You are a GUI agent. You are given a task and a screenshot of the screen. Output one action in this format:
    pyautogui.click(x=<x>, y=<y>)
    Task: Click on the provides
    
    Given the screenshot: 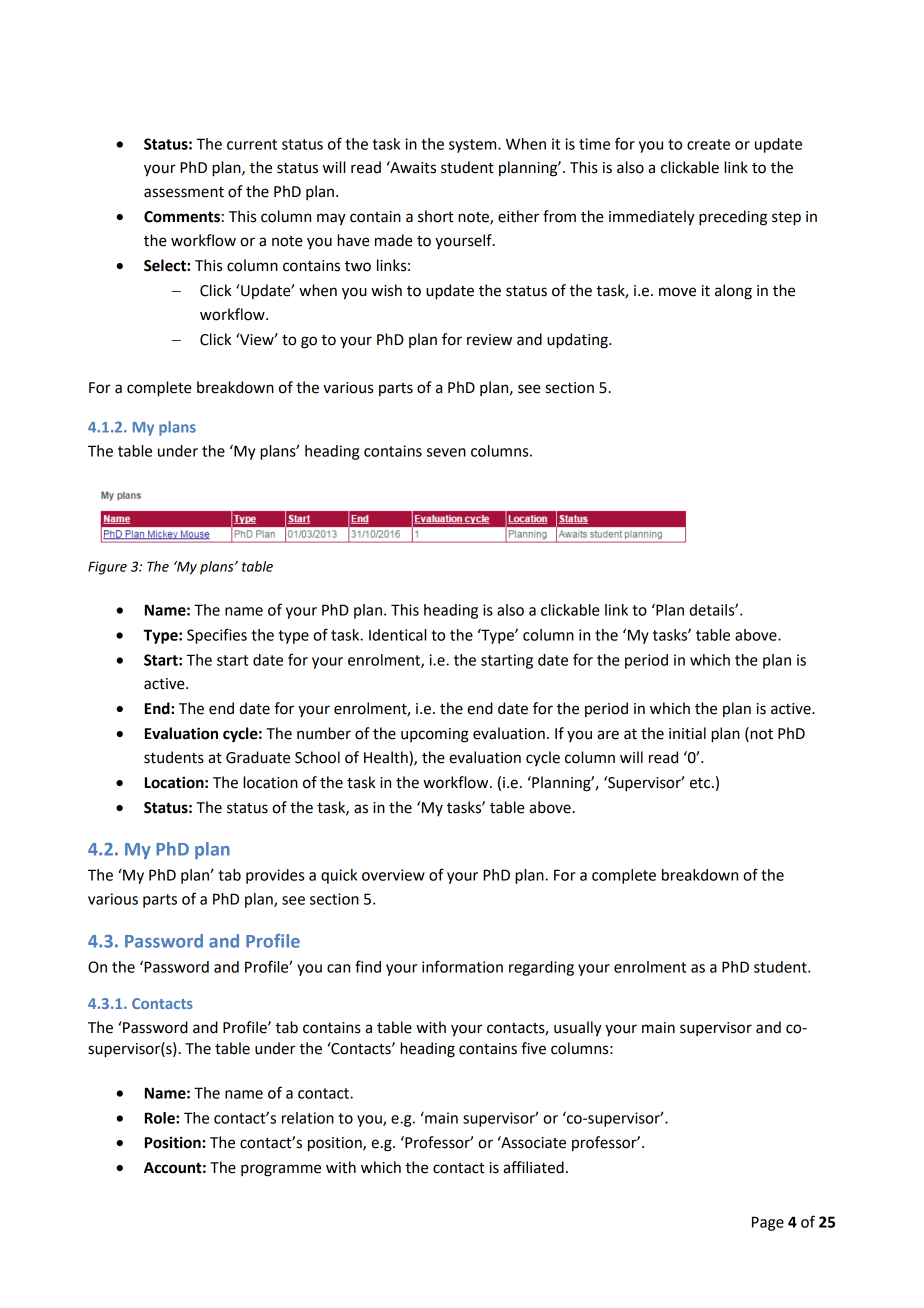 What is the action you would take?
    pyautogui.click(x=275, y=876)
